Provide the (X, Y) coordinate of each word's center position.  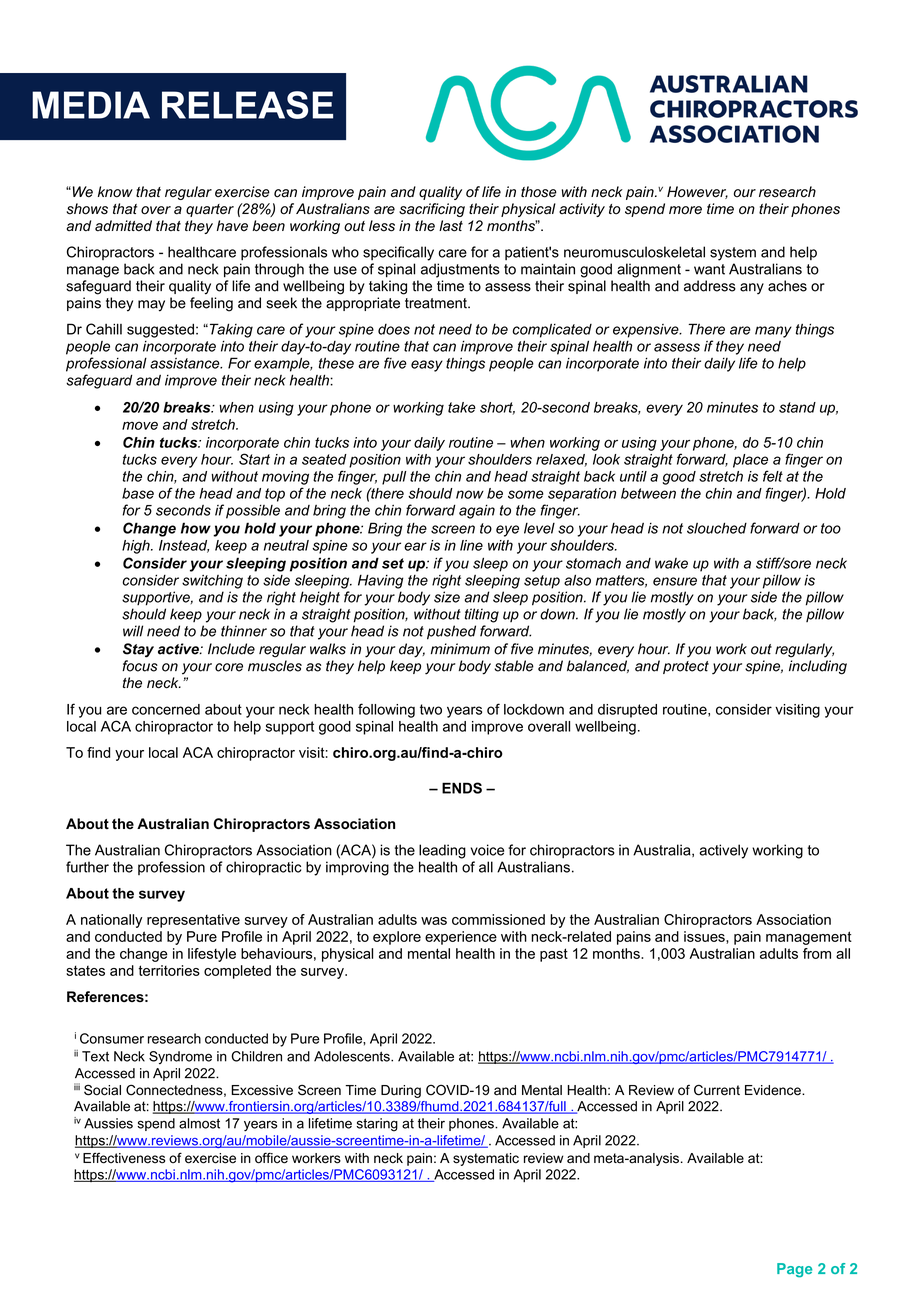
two (431, 709)
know (115, 192)
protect (686, 667)
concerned (166, 709)
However (697, 192)
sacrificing (432, 210)
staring (377, 1125)
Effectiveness (124, 1158)
